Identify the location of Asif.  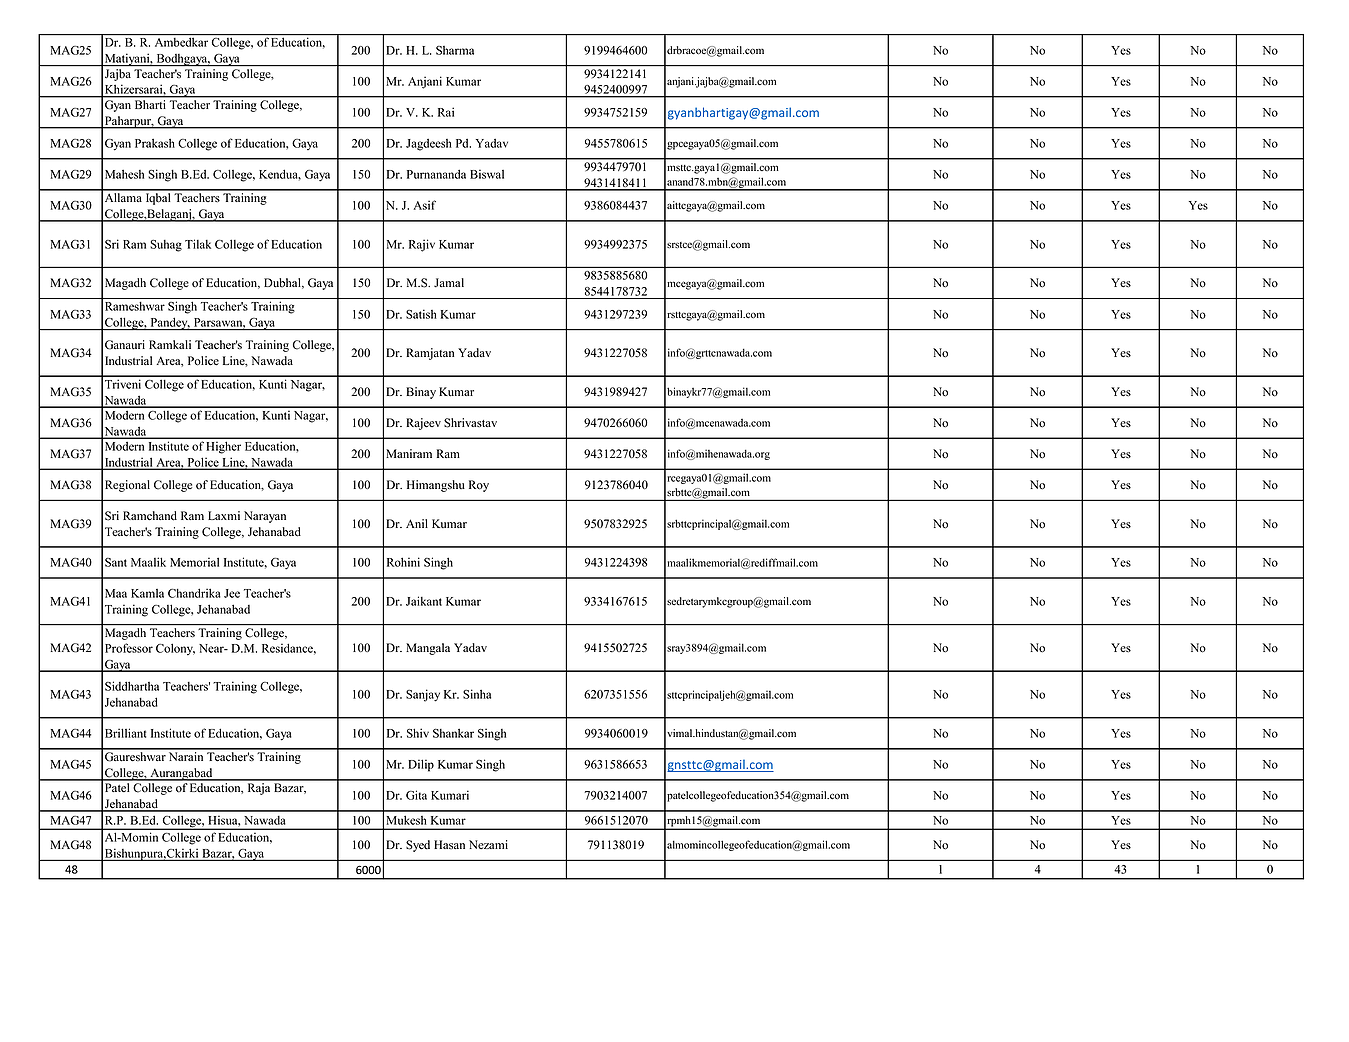
(425, 205).
